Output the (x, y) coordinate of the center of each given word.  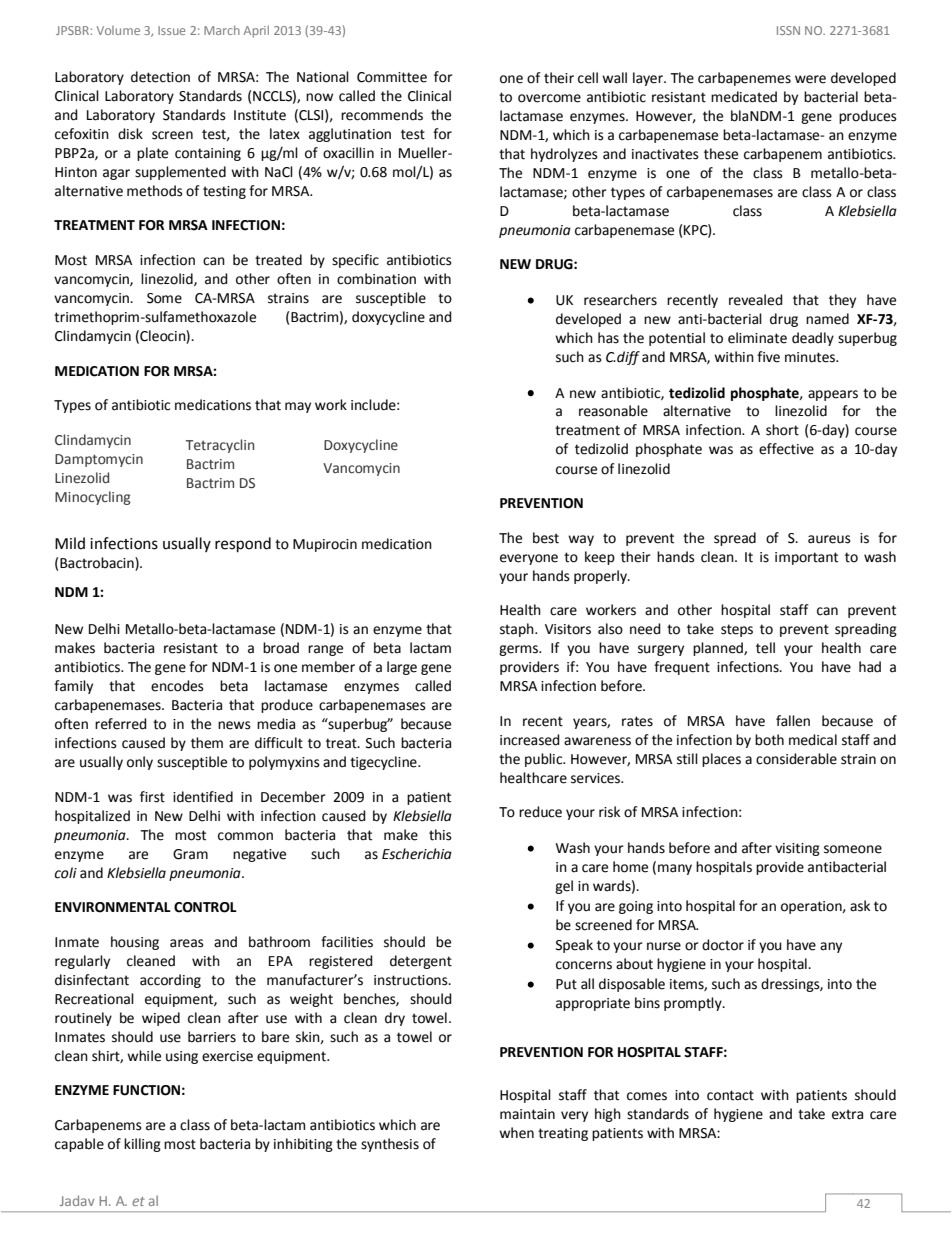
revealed (756, 300)
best (546, 538)
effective (786, 449)
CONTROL (205, 907)
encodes (177, 686)
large (402, 668)
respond (243, 545)
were (810, 79)
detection (160, 77)
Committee (392, 77)
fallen (793, 721)
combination (376, 279)
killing (142, 1145)
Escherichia (417, 854)
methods (155, 191)
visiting (797, 849)
